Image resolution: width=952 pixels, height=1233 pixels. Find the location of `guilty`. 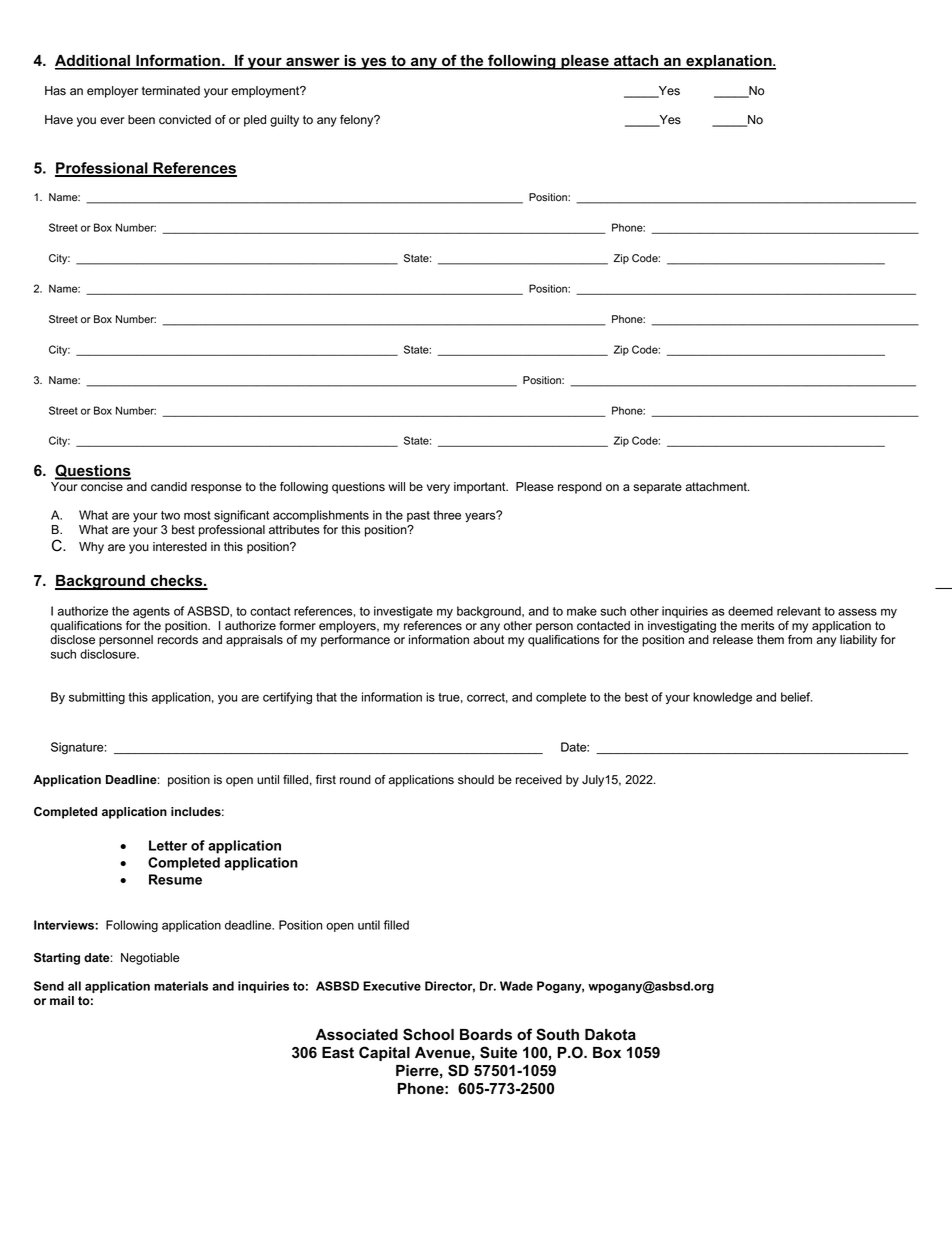

guilty is located at coordinates (284, 121).
